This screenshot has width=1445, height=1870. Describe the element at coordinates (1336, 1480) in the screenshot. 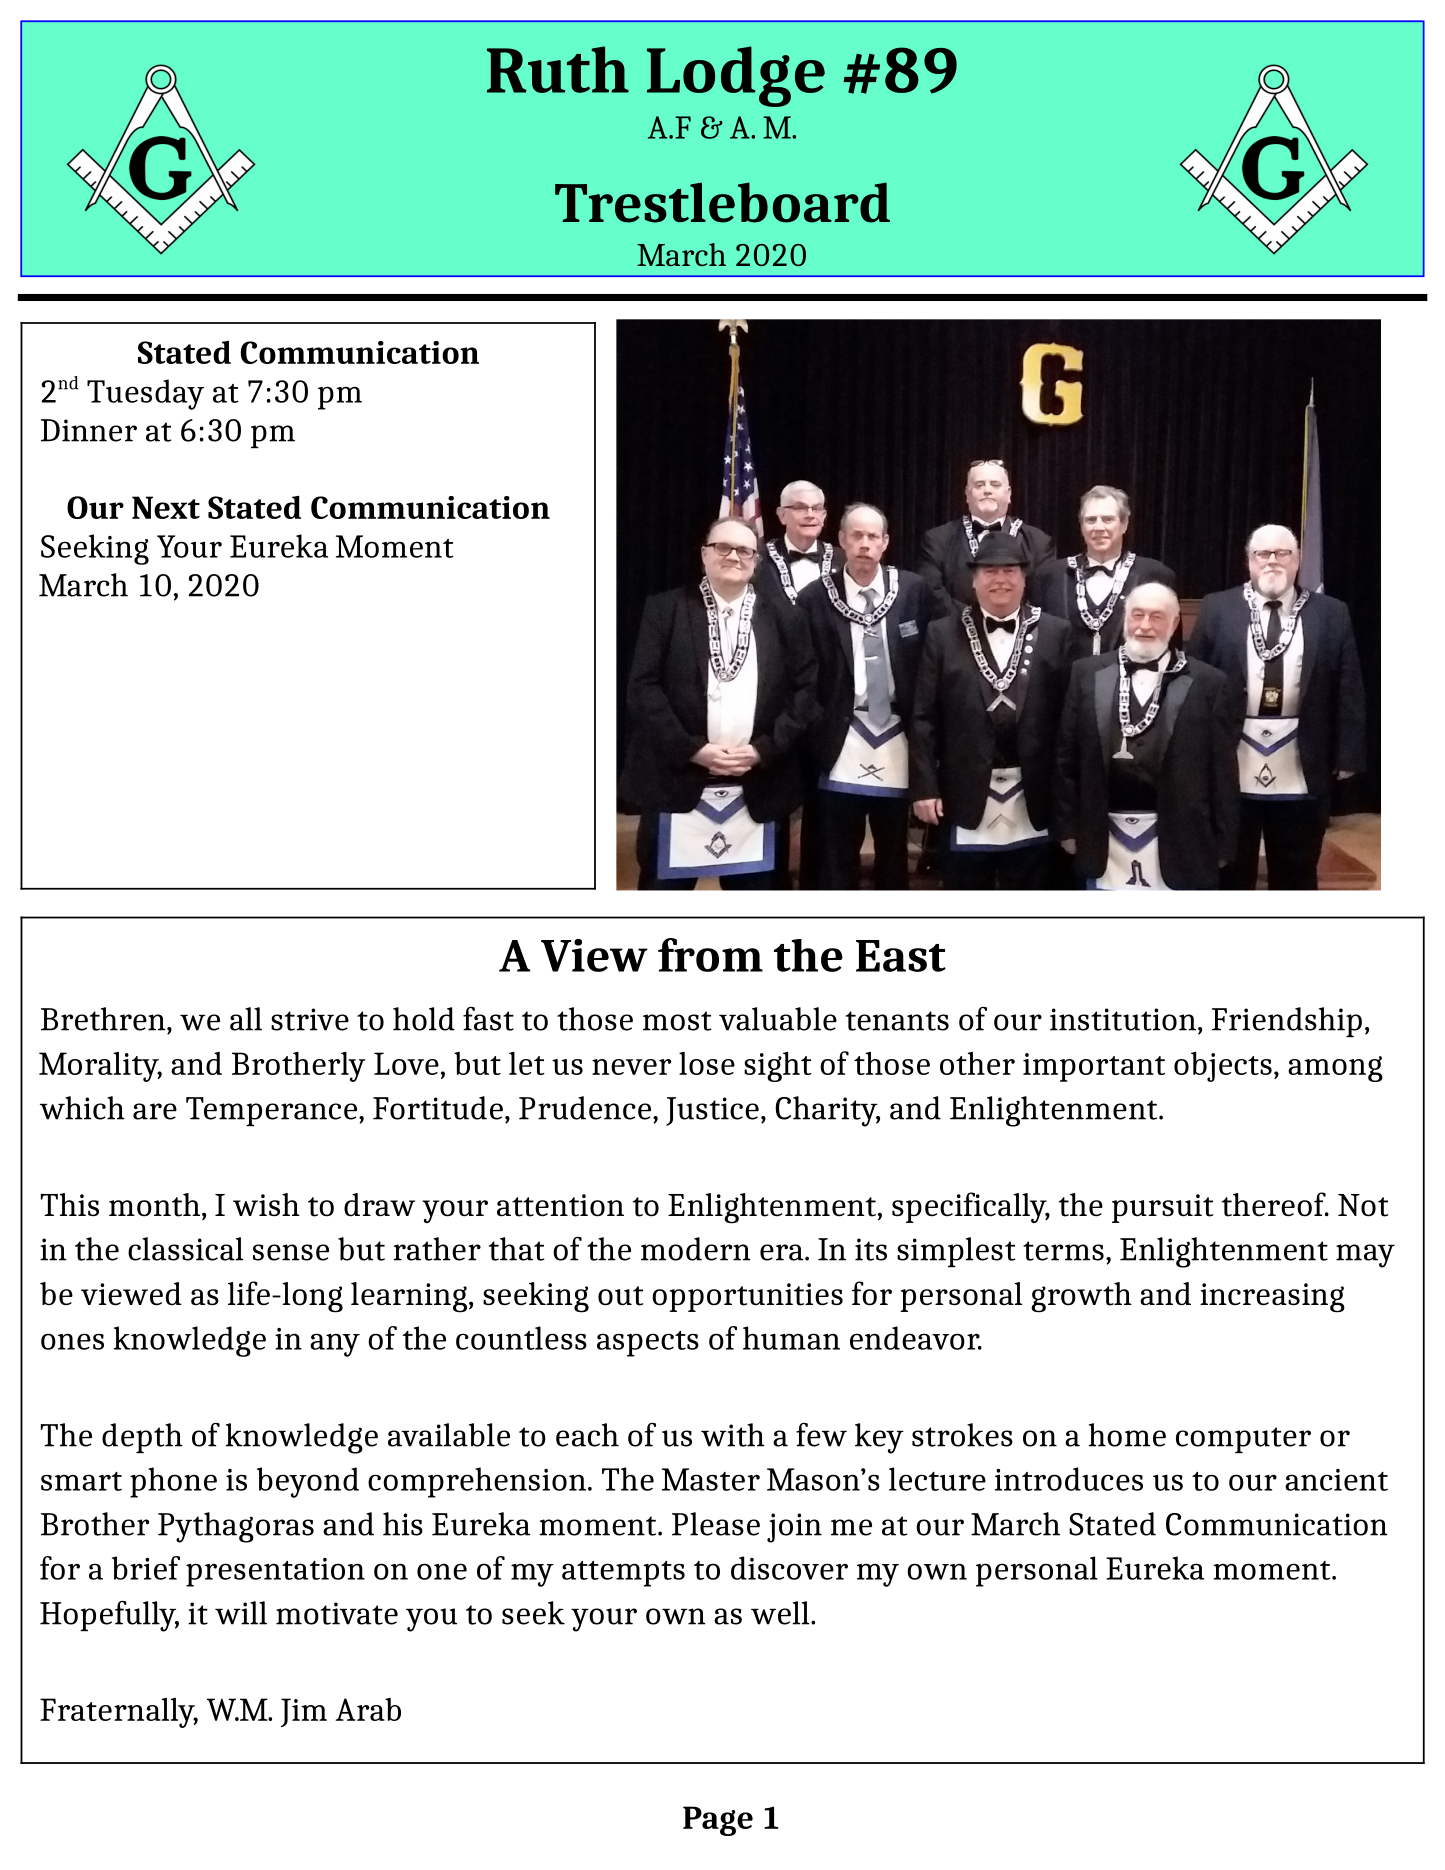

I see `ancient` at that location.
